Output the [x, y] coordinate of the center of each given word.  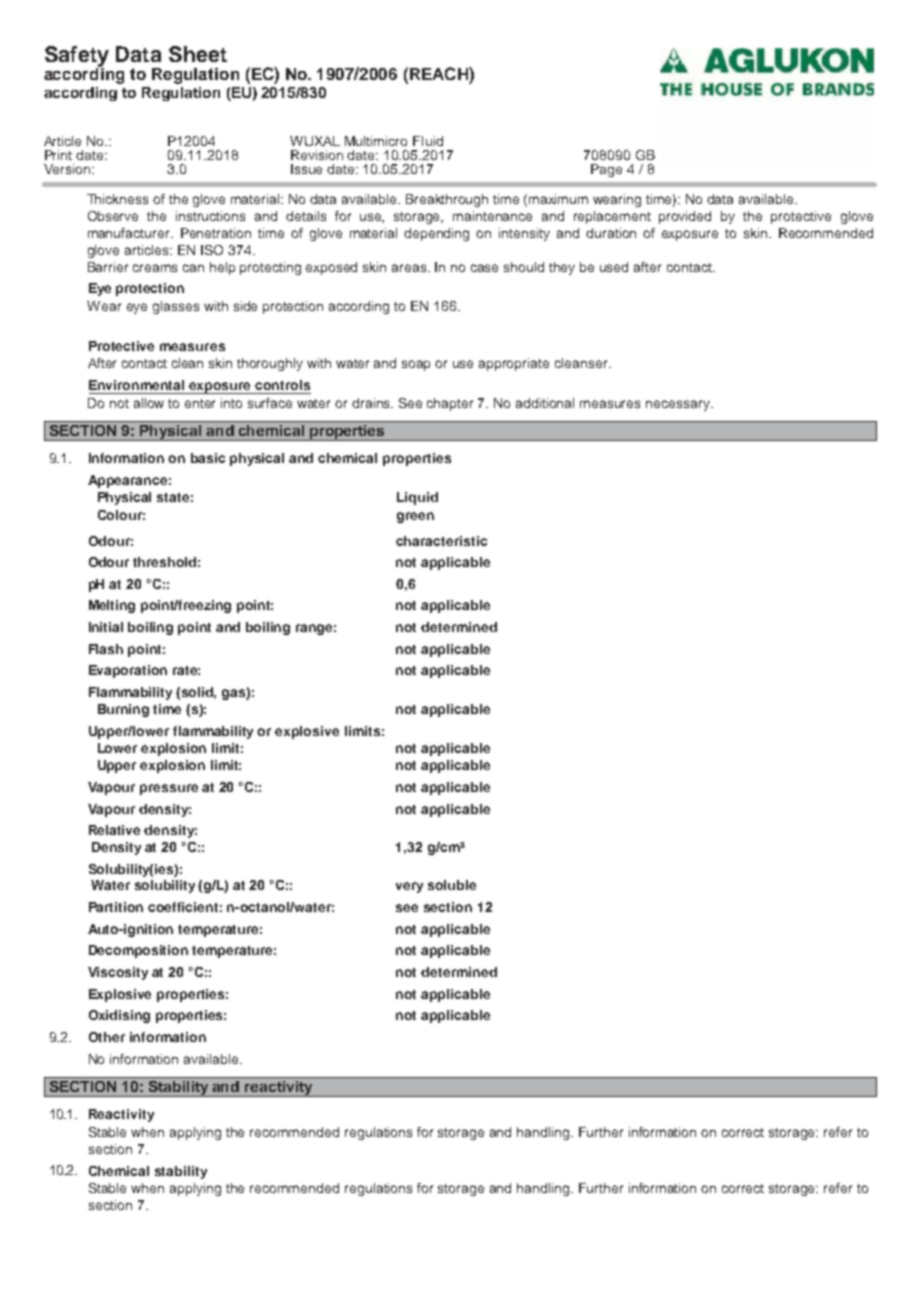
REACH [440, 73]
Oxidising [119, 1016]
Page [606, 170]
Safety [77, 57]
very [409, 887]
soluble [452, 885]
